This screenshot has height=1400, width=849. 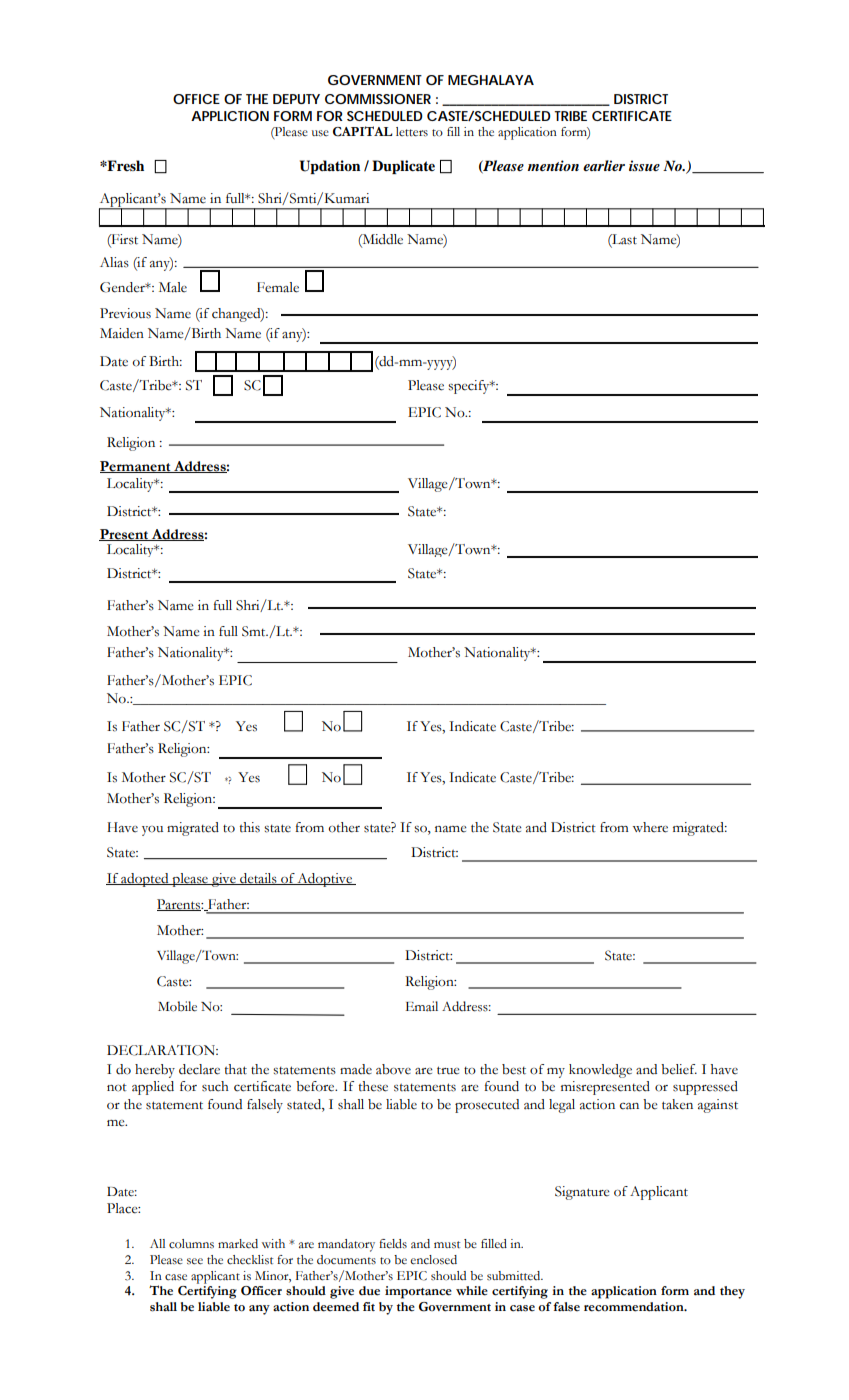 What do you see at coordinates (296, 99) in the screenshot?
I see `DEPUTY` at bounding box center [296, 99].
